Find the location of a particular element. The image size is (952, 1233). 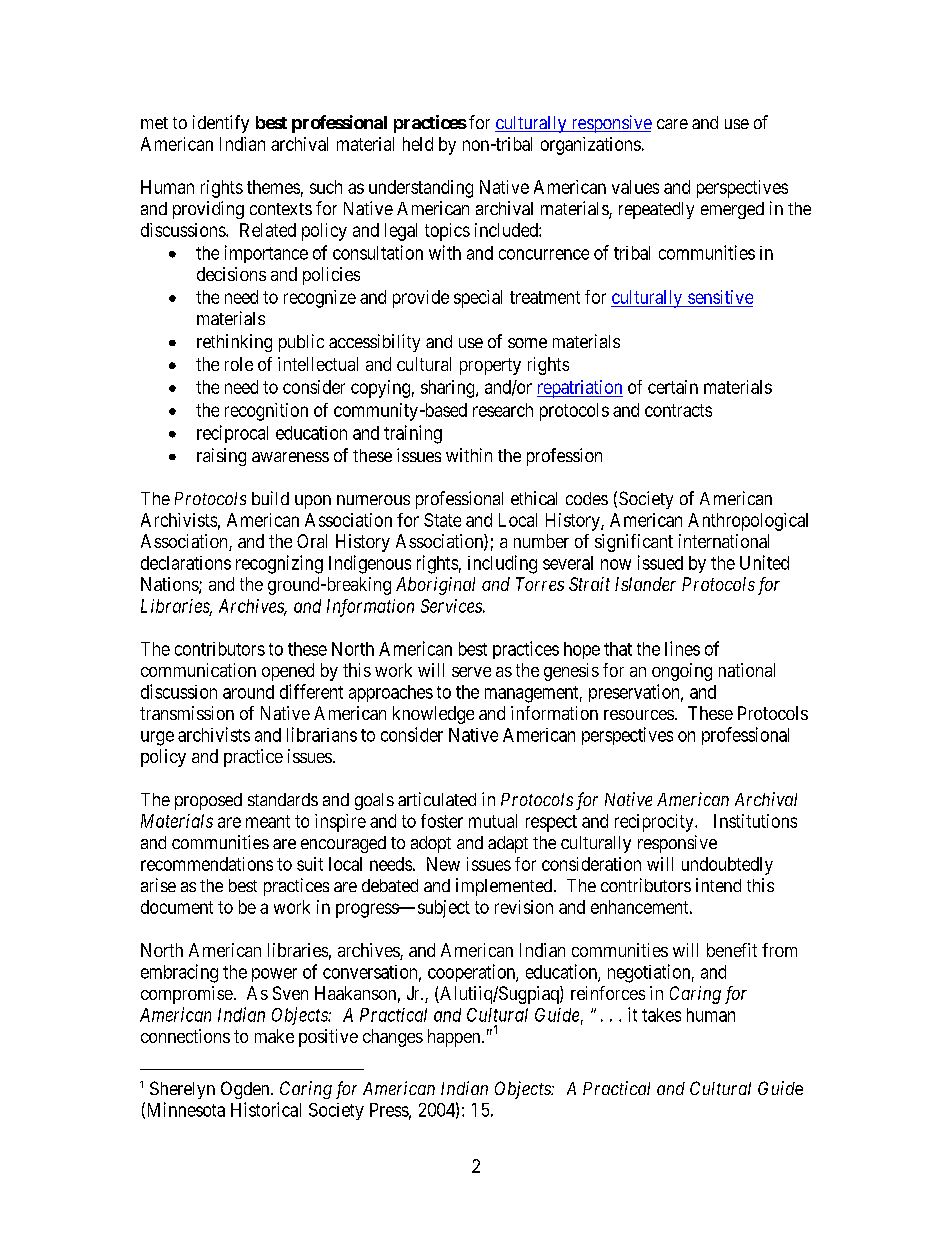

raising is located at coordinates (221, 457).
